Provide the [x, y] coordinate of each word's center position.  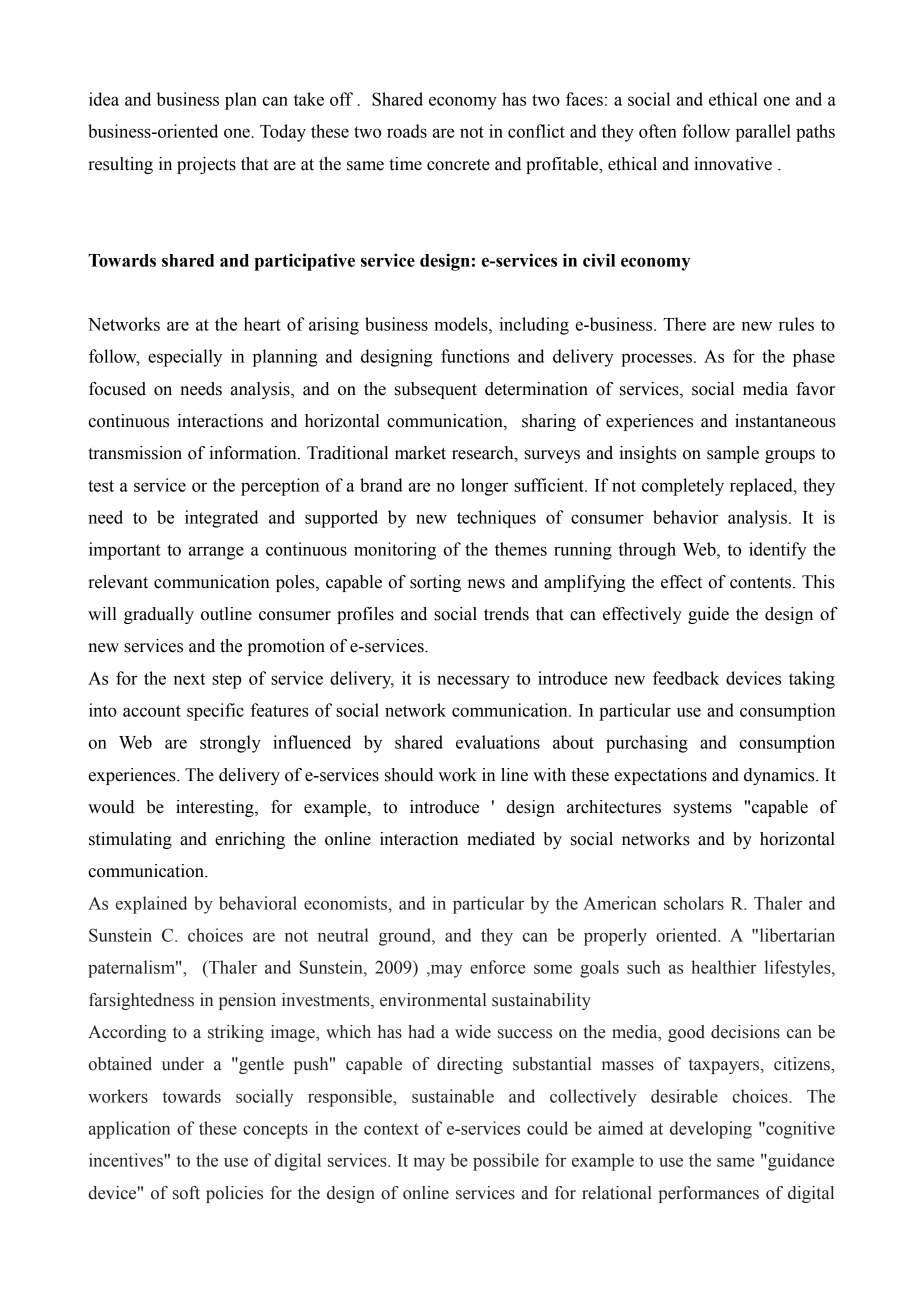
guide [708, 615]
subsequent [436, 390]
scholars [694, 903]
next [189, 679]
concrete [458, 165]
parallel [763, 133]
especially [185, 358]
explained [151, 905]
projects [206, 165]
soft [186, 1193]
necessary [473, 682]
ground [406, 937]
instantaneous [785, 421]
